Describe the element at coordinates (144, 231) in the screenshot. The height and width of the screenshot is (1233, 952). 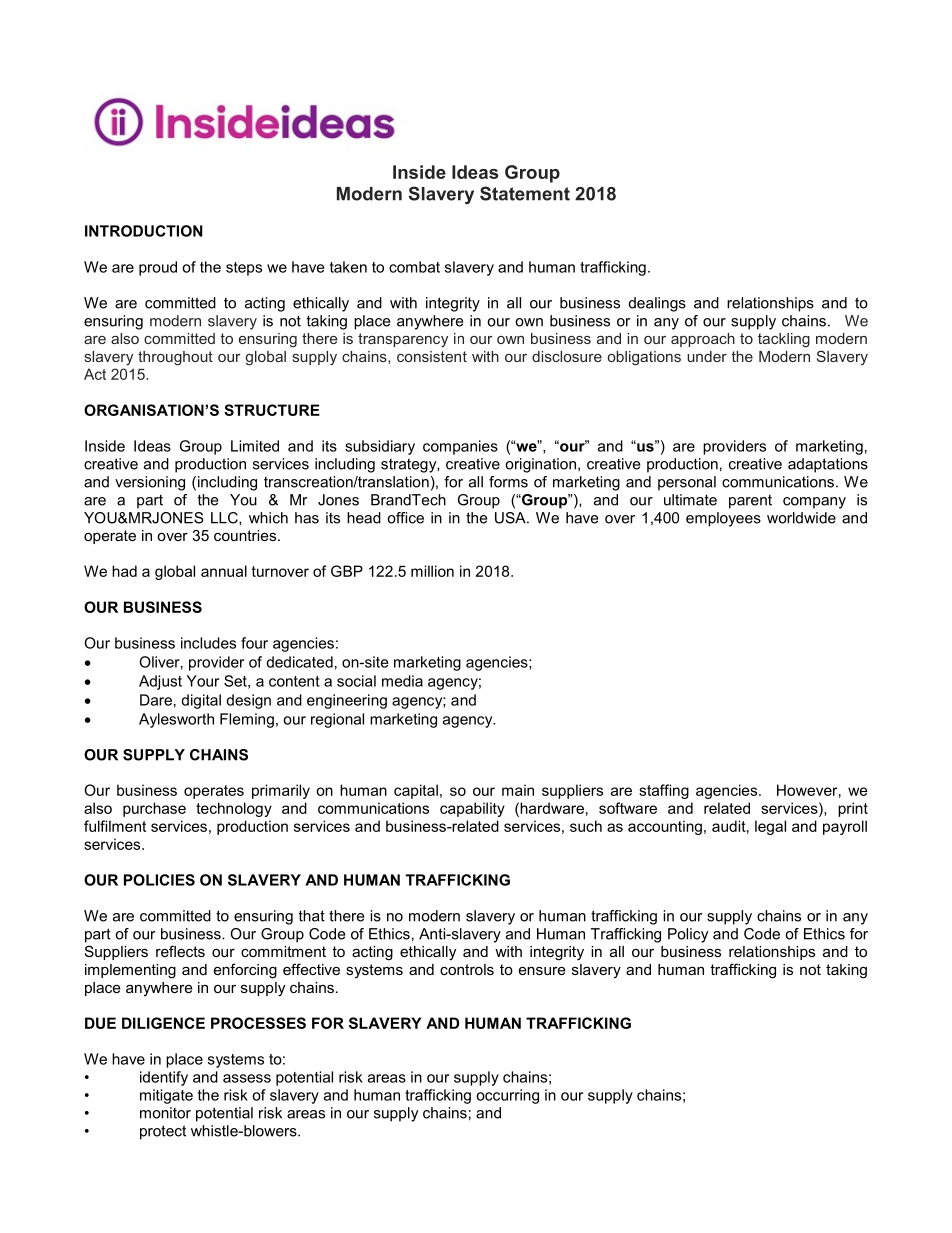
I see `INTRODUCTION` at that location.
